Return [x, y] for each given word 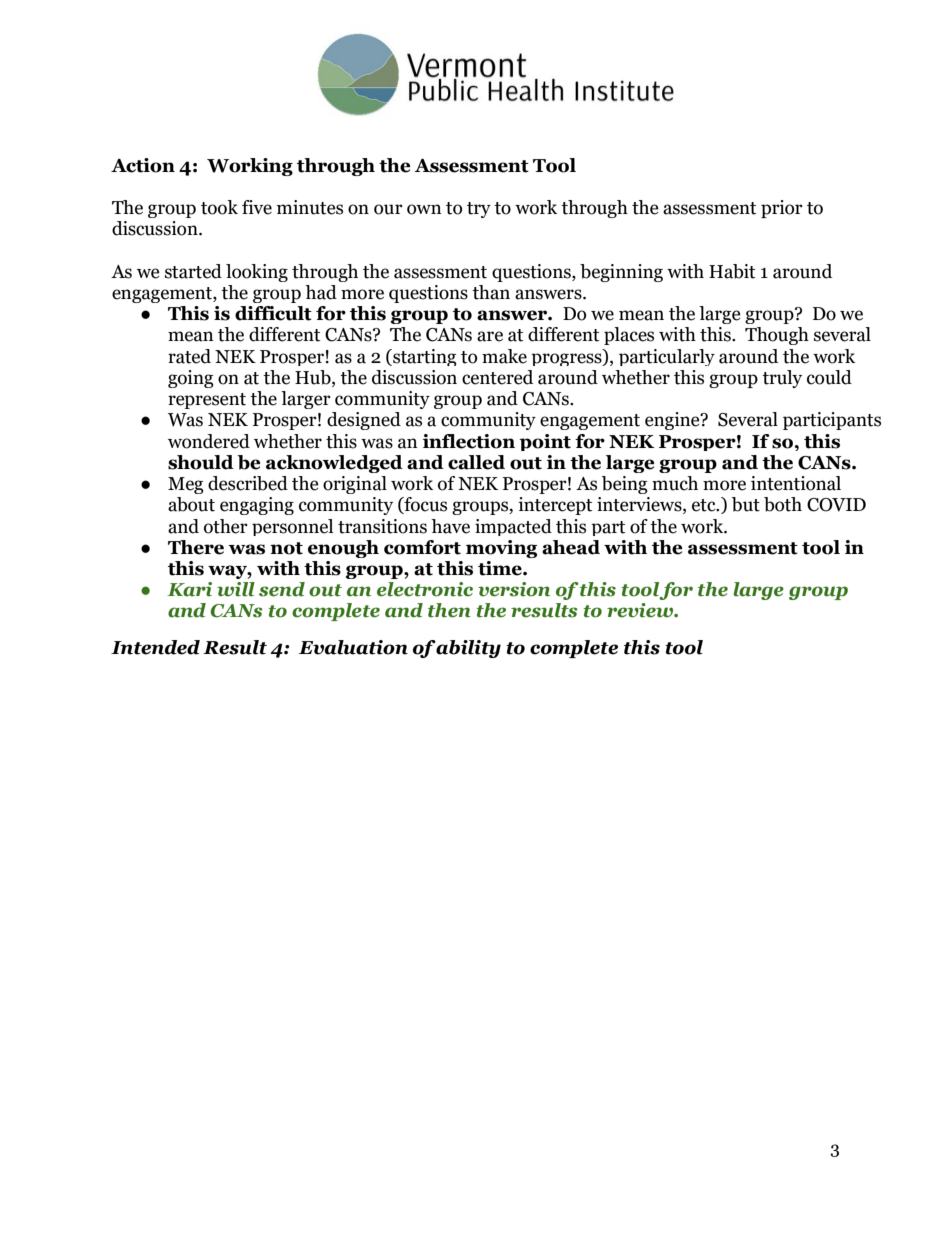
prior [782, 209]
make [504, 356]
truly [782, 379]
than [491, 292]
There [196, 547]
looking [257, 273]
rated [189, 356]
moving [501, 549]
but [746, 504]
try [479, 210]
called [476, 462]
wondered [209, 441]
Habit [732, 271]
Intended [155, 647]
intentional [796, 483]
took [219, 207]
